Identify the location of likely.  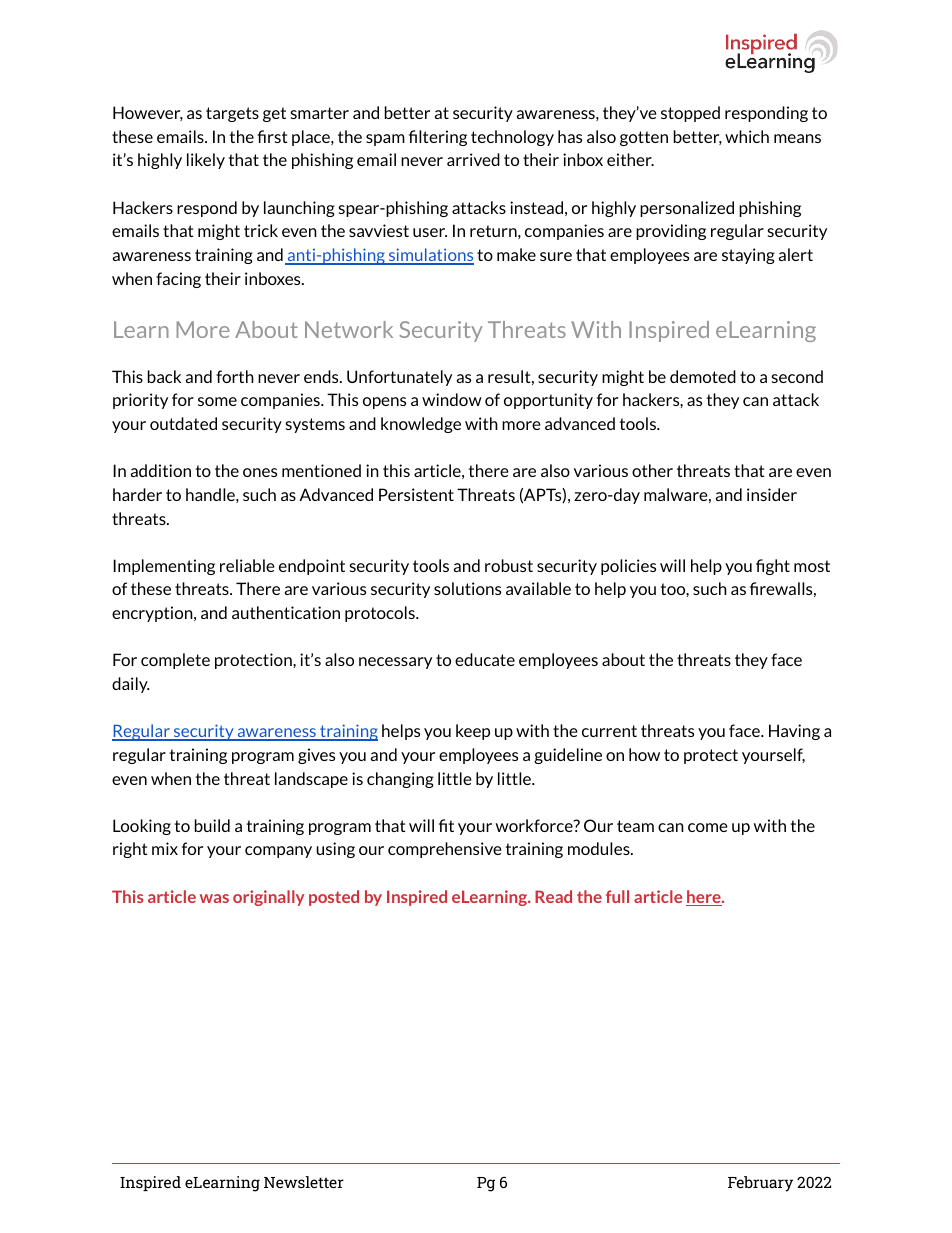
(206, 161).
